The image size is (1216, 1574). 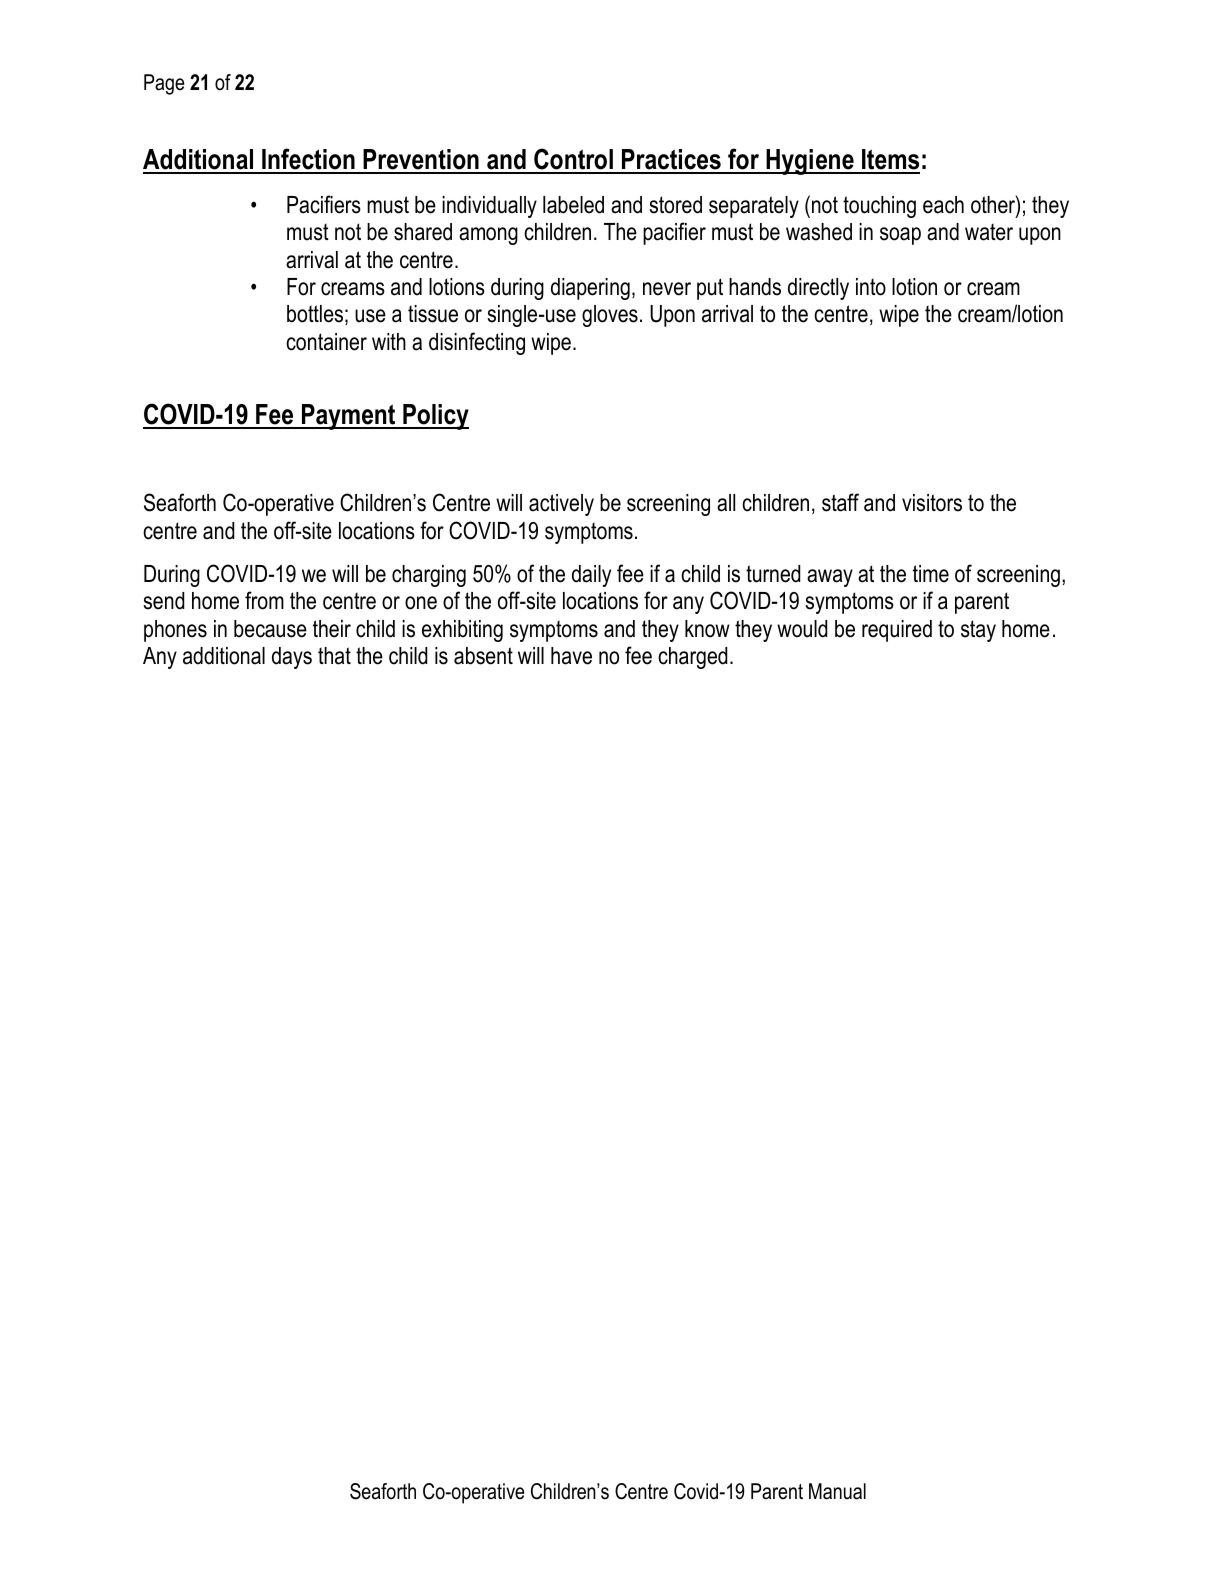 I want to click on Hygiene, so click(x=810, y=162).
